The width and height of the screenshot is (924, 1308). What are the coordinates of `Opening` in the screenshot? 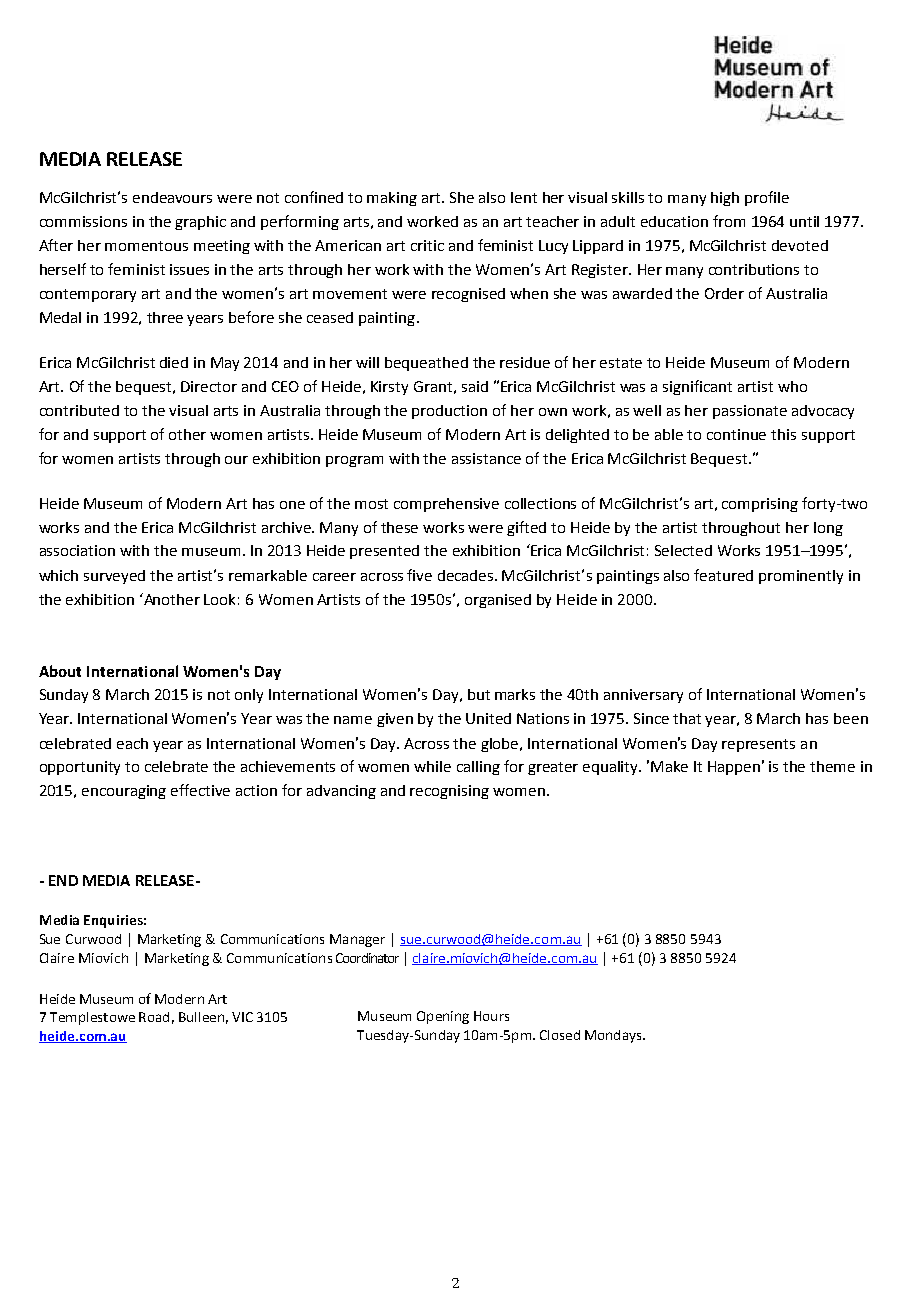 It's located at (443, 1017).
